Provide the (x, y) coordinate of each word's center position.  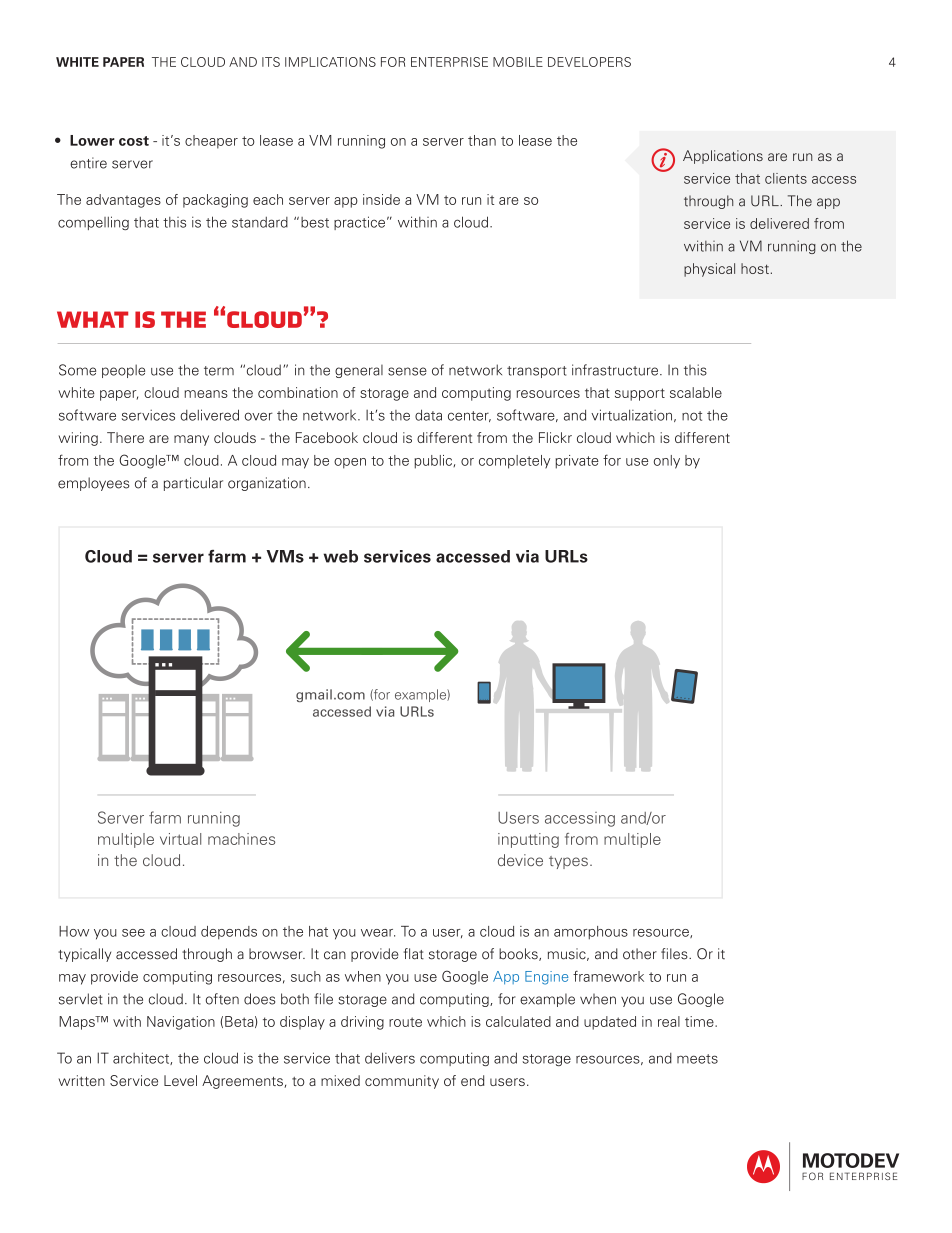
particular (193, 484)
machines (241, 839)
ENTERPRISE (449, 62)
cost (134, 141)
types (568, 862)
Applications (723, 157)
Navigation (181, 1023)
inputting (528, 840)
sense (407, 371)
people (123, 371)
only (667, 462)
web (340, 556)
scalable (696, 392)
